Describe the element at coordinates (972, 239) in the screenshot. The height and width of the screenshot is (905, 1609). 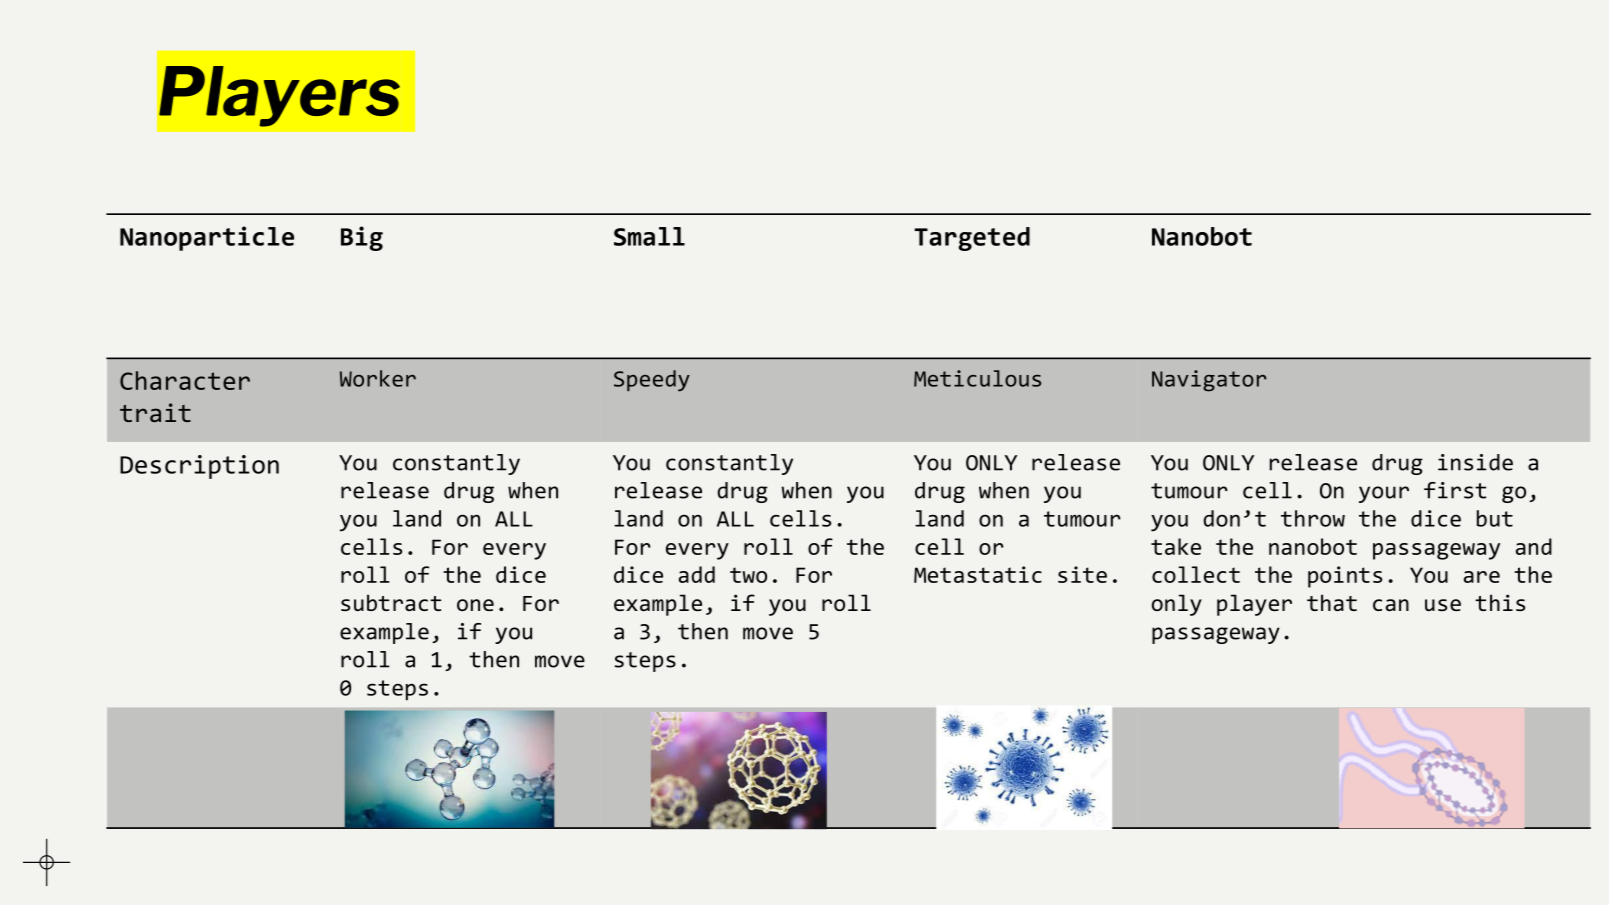
I see `Targeted` at that location.
